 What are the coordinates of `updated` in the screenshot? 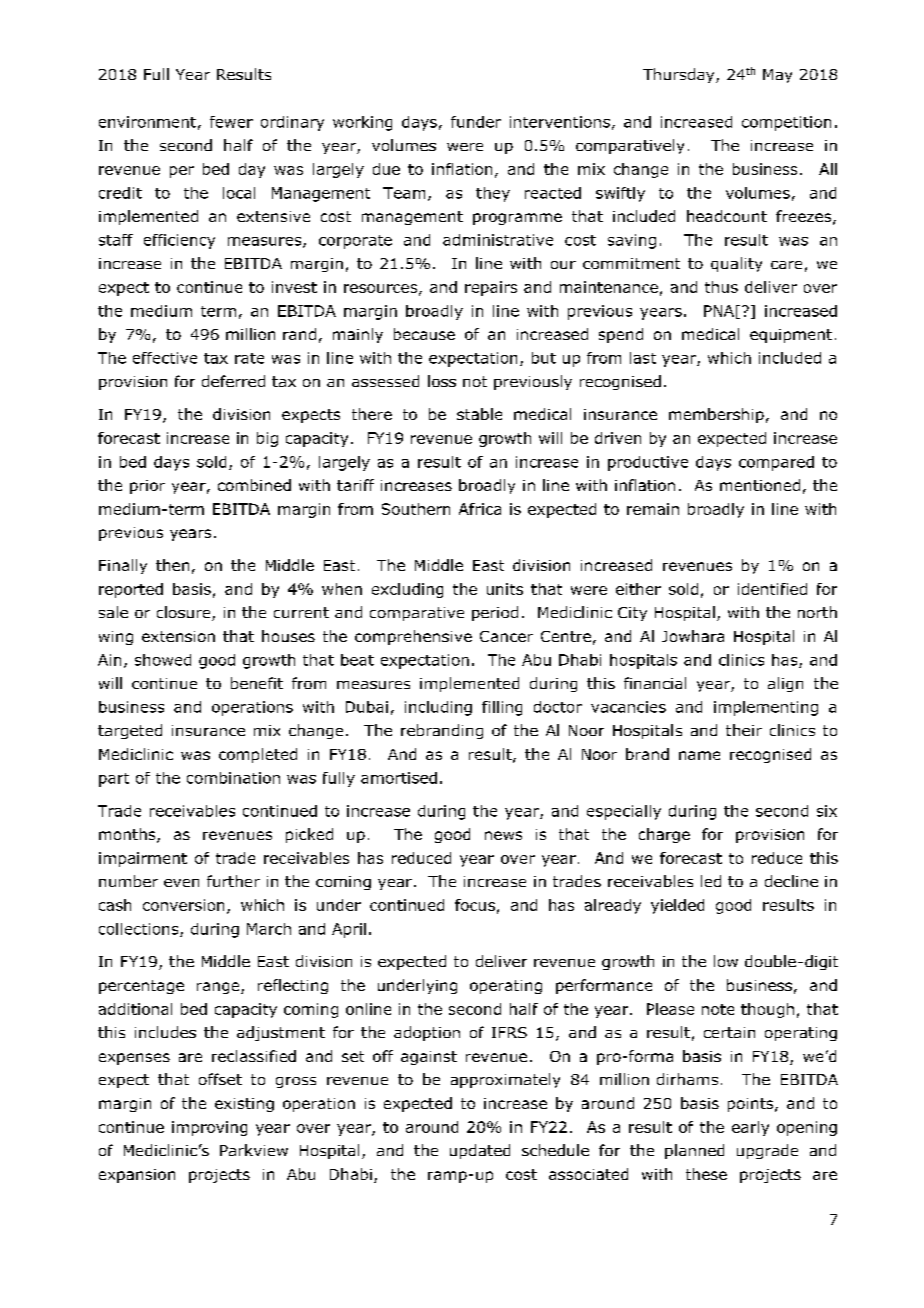 It's located at (480, 1151).
